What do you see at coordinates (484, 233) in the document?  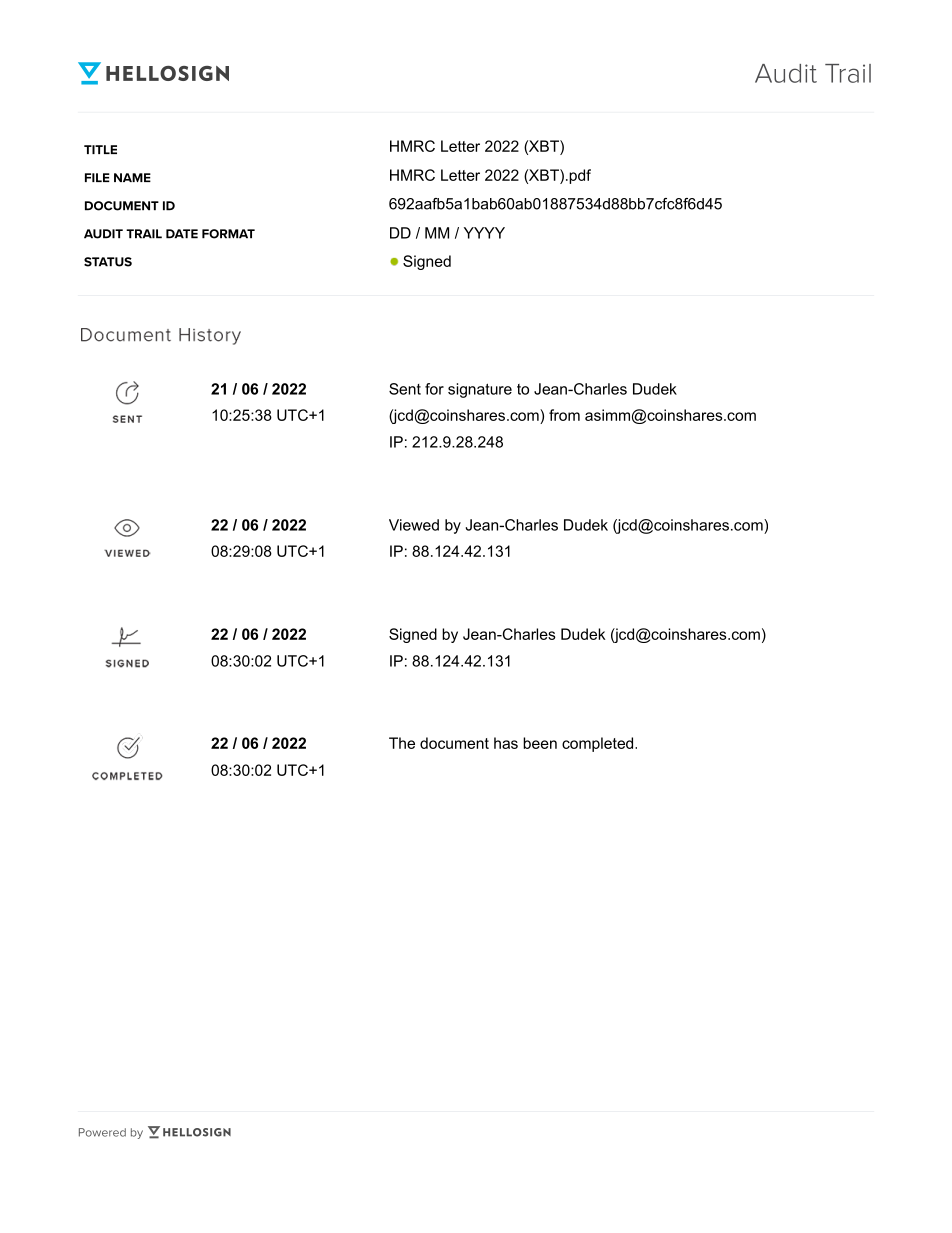 I see `YYYY` at bounding box center [484, 233].
